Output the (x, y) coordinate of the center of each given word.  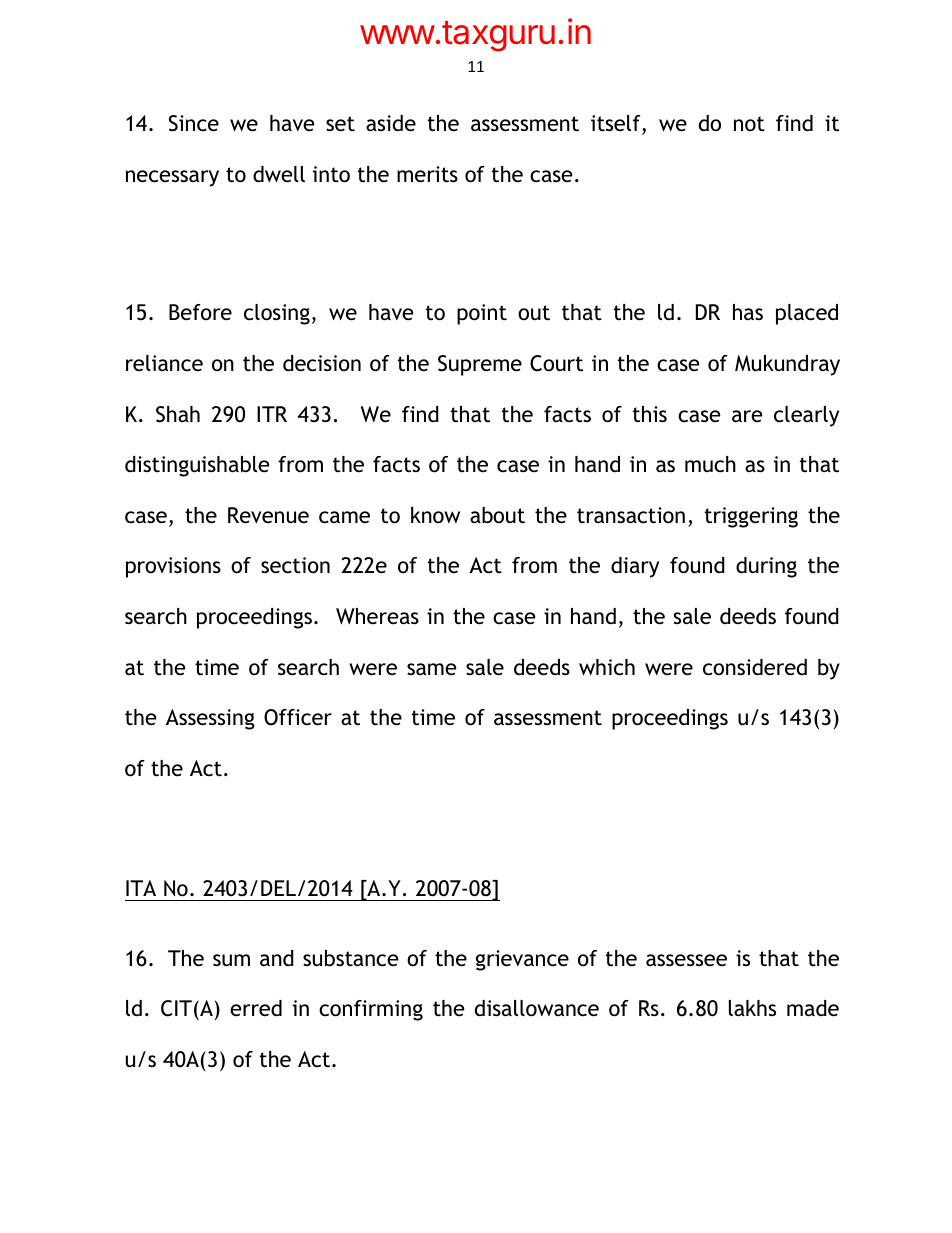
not (749, 124)
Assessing (210, 719)
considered (755, 667)
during (766, 567)
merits (427, 174)
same (431, 669)
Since (194, 123)
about (497, 515)
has (748, 312)
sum (231, 960)
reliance (164, 363)
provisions (173, 567)
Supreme (480, 365)
